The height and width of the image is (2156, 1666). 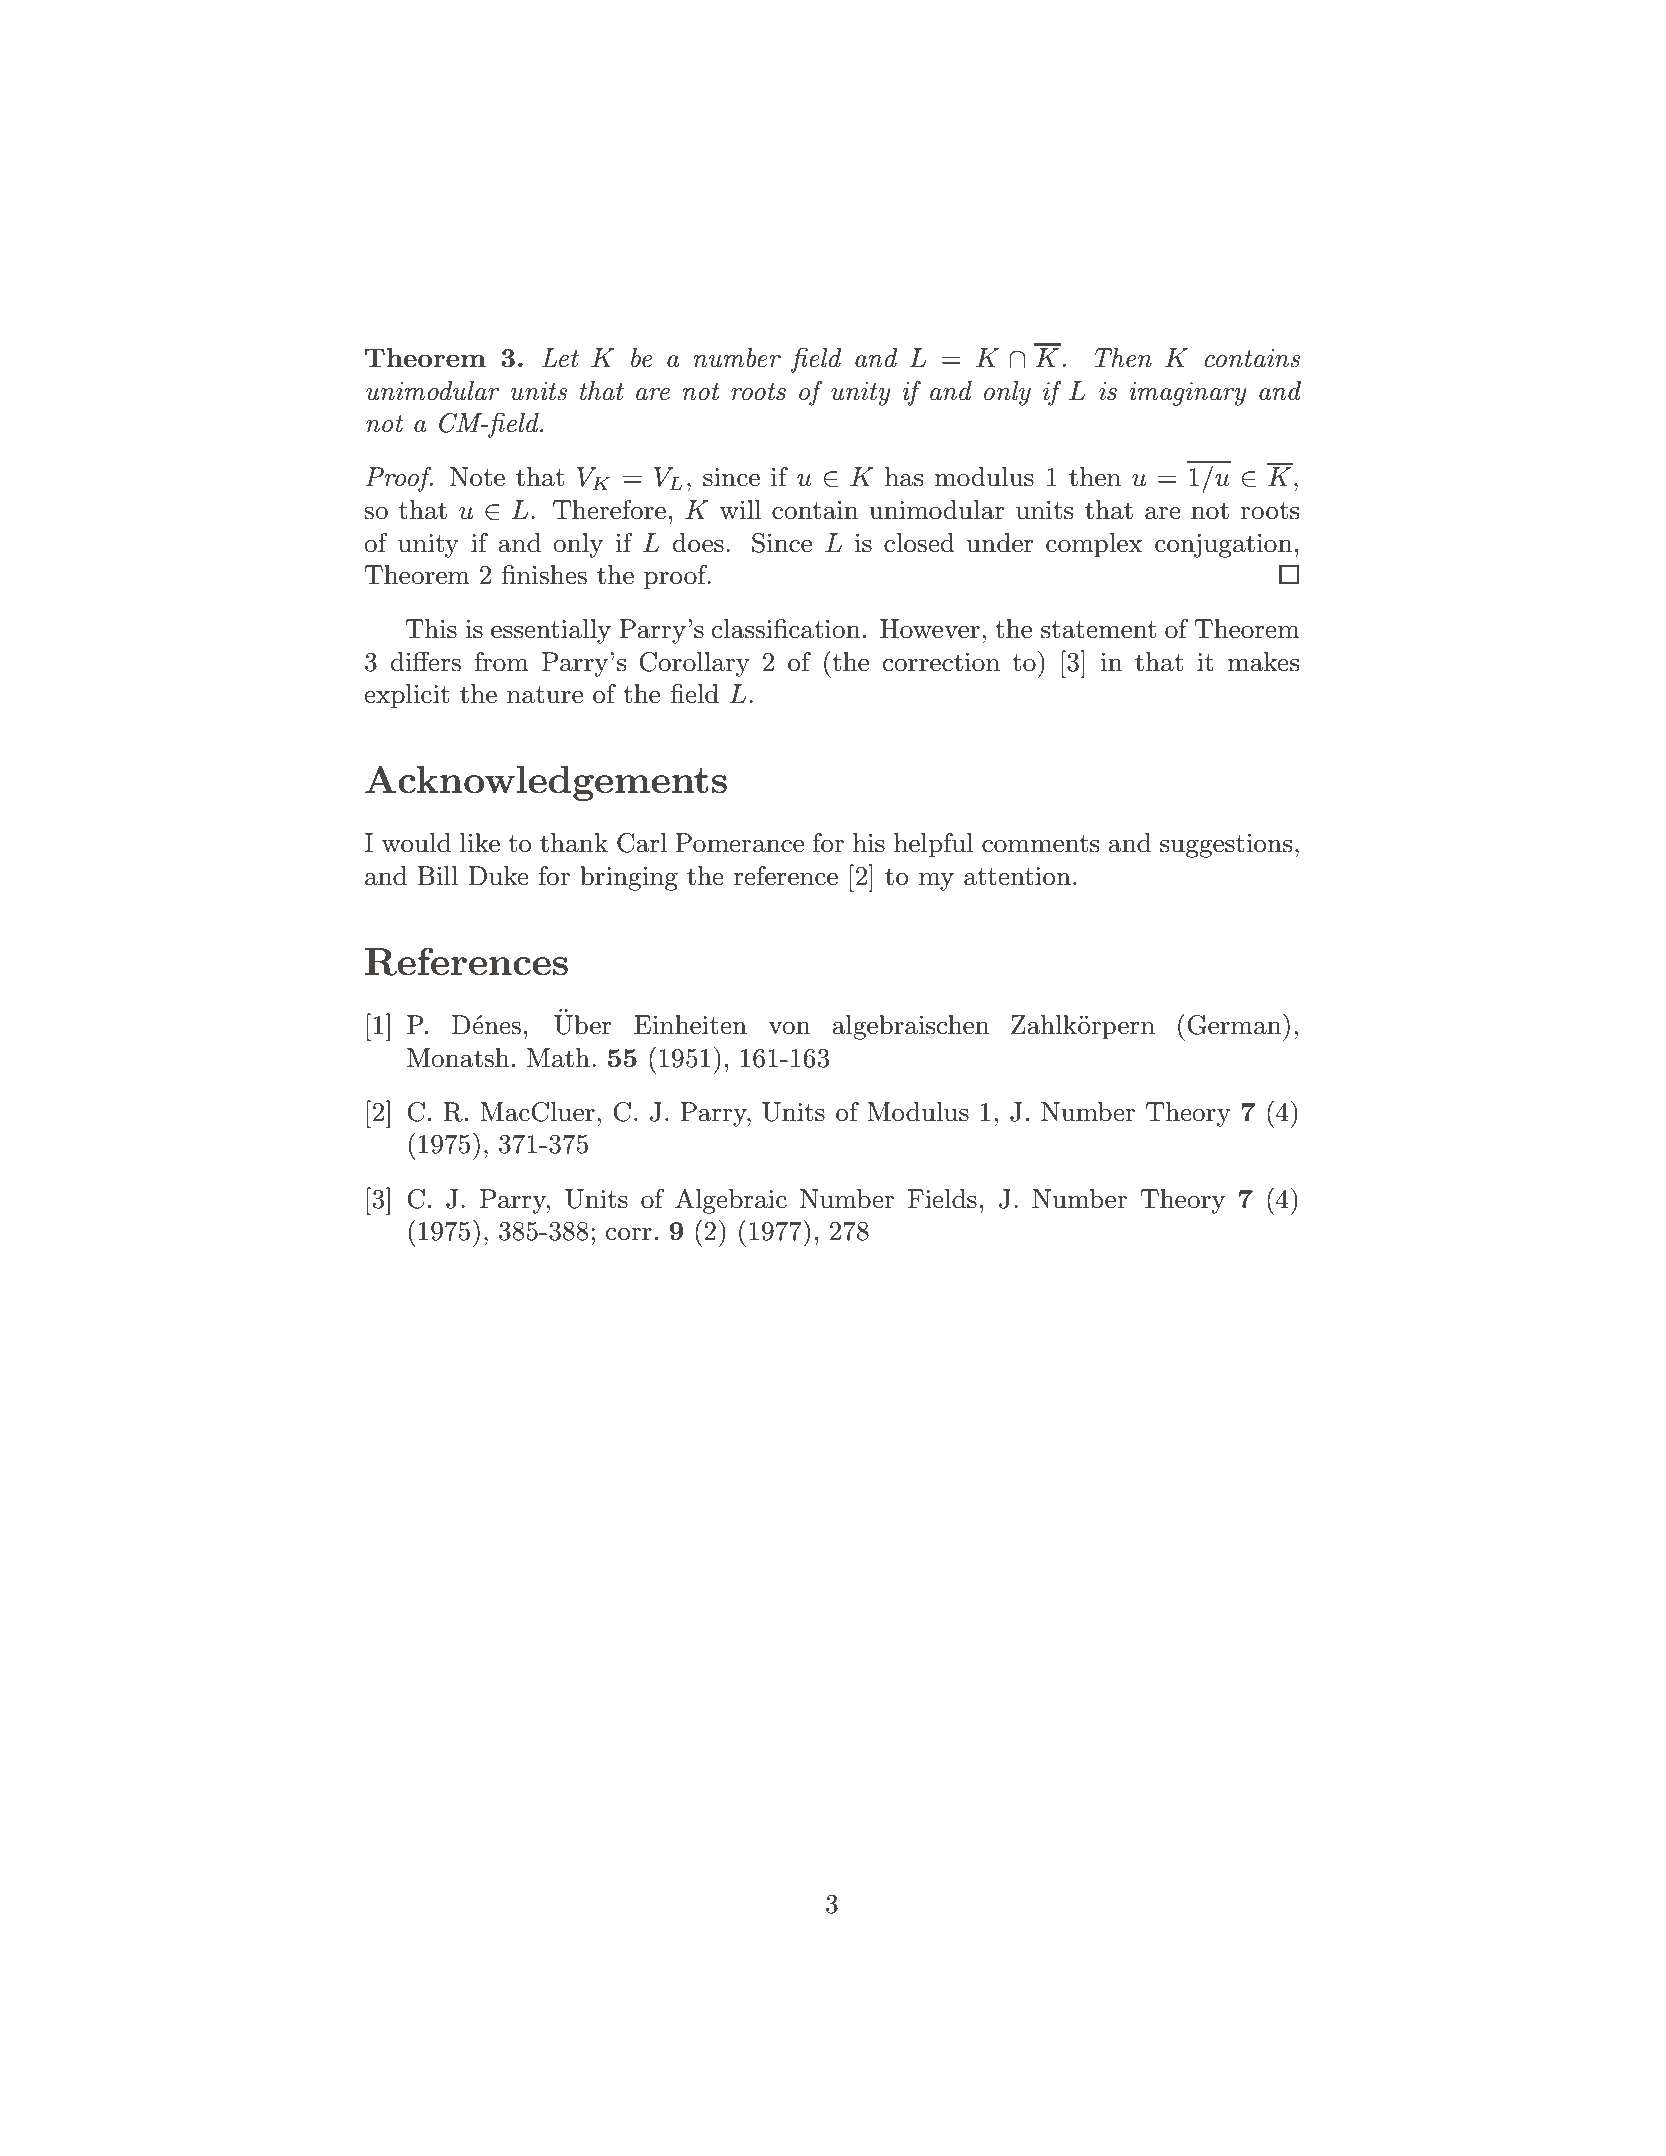 I want to click on Let, so click(x=560, y=358).
